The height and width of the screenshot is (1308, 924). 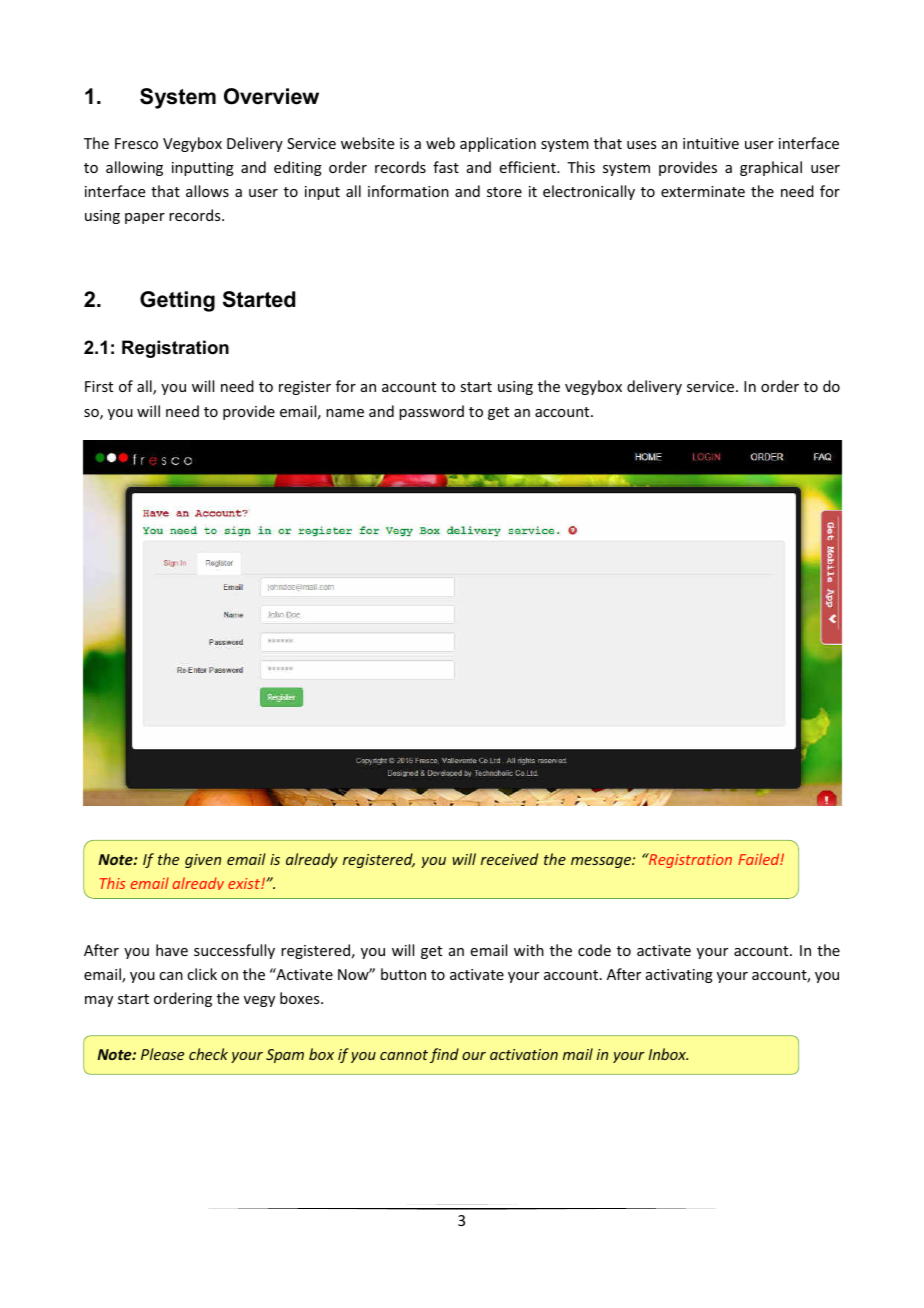 What do you see at coordinates (444, 1055) in the screenshot?
I see `find` at bounding box center [444, 1055].
